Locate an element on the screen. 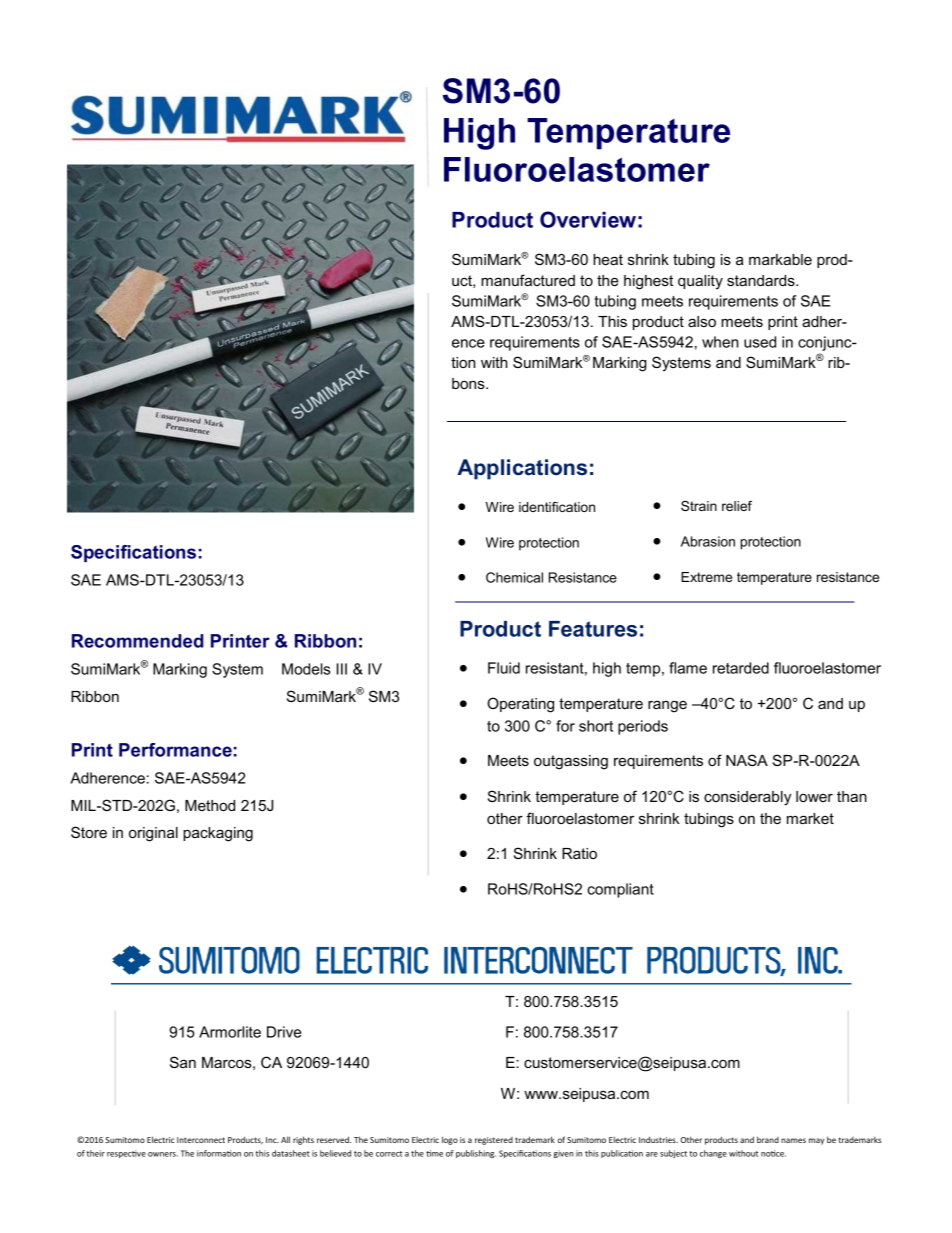 The width and height of the screenshot is (952, 1233). quality is located at coordinates (700, 282).
